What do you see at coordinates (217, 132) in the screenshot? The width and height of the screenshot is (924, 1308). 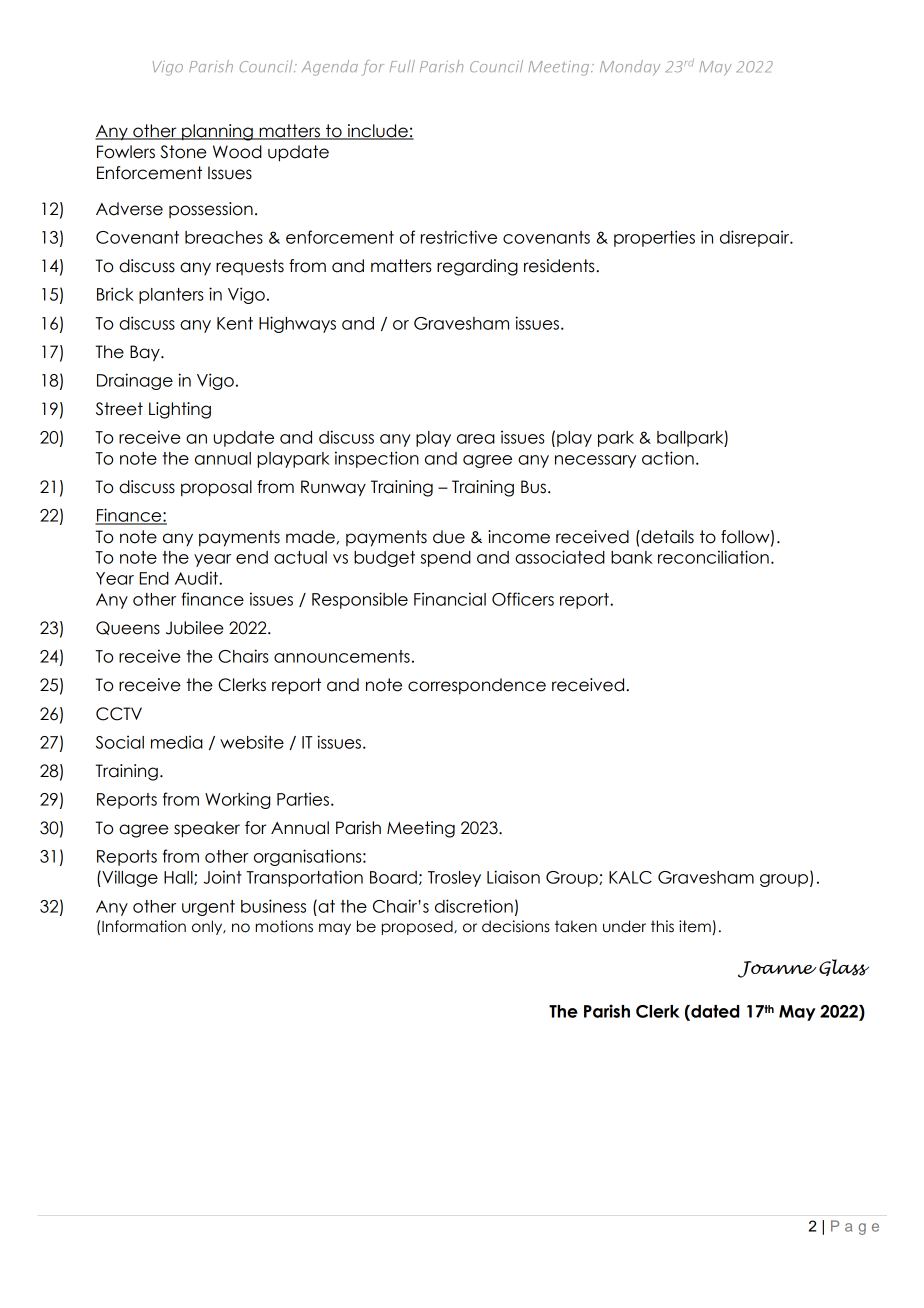 I see `planning` at bounding box center [217, 132].
